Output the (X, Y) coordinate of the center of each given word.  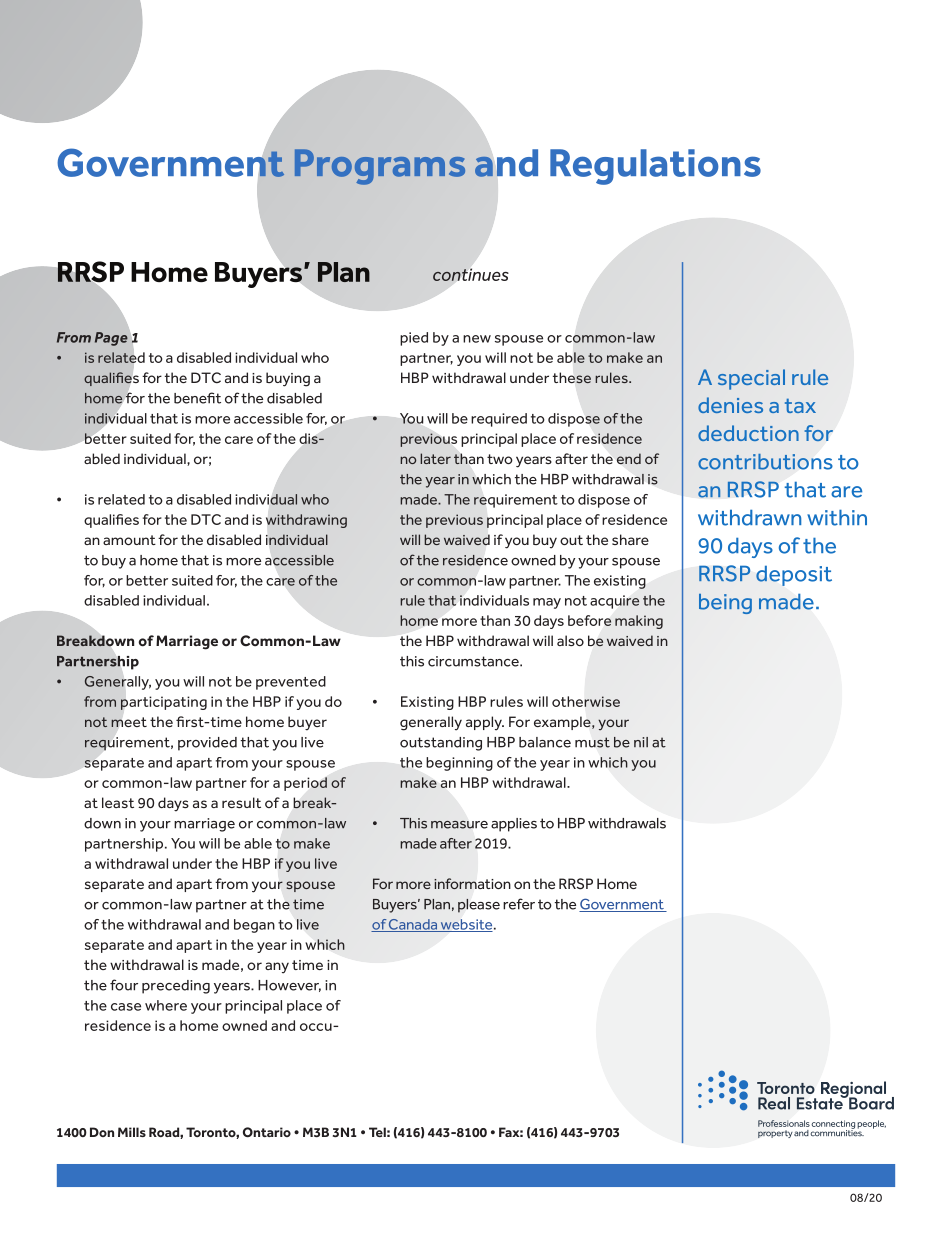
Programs (380, 167)
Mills (132, 1132)
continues (471, 274)
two (500, 459)
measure (459, 825)
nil (641, 742)
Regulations (655, 167)
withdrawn (749, 518)
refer (519, 904)
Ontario (267, 1132)
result (241, 802)
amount (129, 540)
